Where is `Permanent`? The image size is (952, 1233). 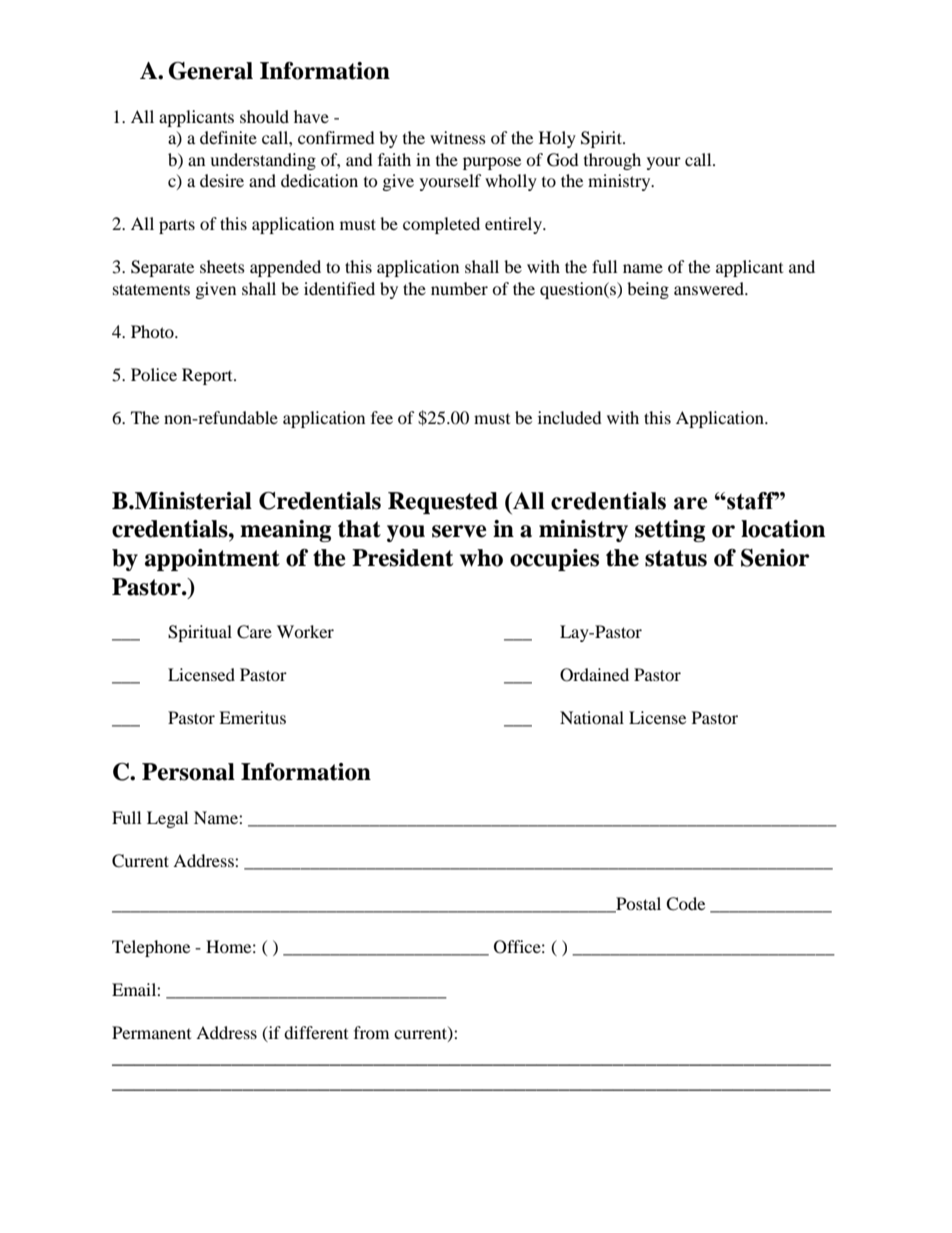 Permanent is located at coordinates (151, 1032).
